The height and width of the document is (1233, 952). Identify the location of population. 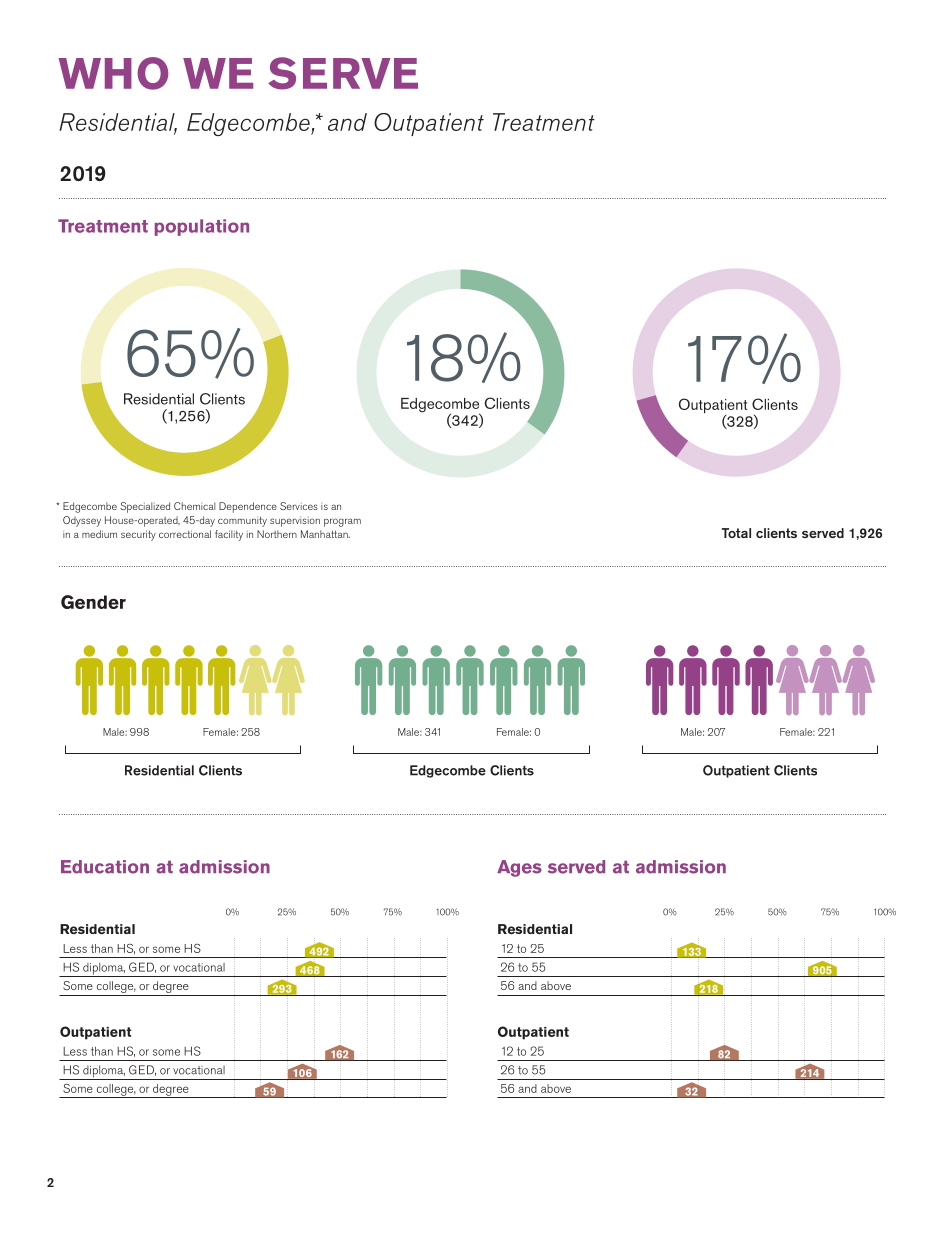
(202, 227).
